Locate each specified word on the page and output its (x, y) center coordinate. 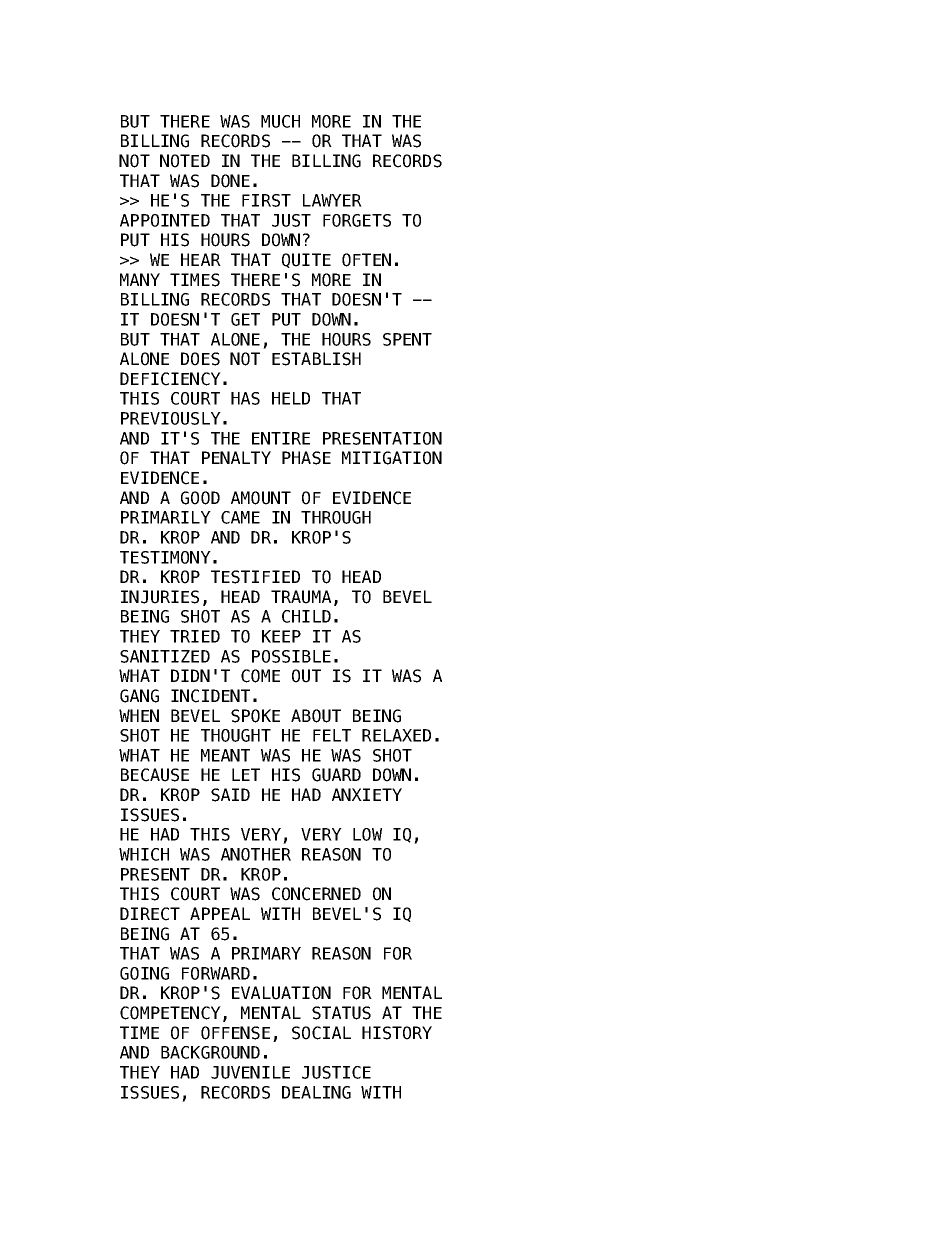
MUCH (280, 121)
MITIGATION (392, 458)
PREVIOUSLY (171, 418)
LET (246, 774)
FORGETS (357, 220)
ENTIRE (281, 438)
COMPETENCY (170, 1013)
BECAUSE (155, 775)
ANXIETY (367, 794)
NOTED (185, 161)
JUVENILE (250, 1072)
